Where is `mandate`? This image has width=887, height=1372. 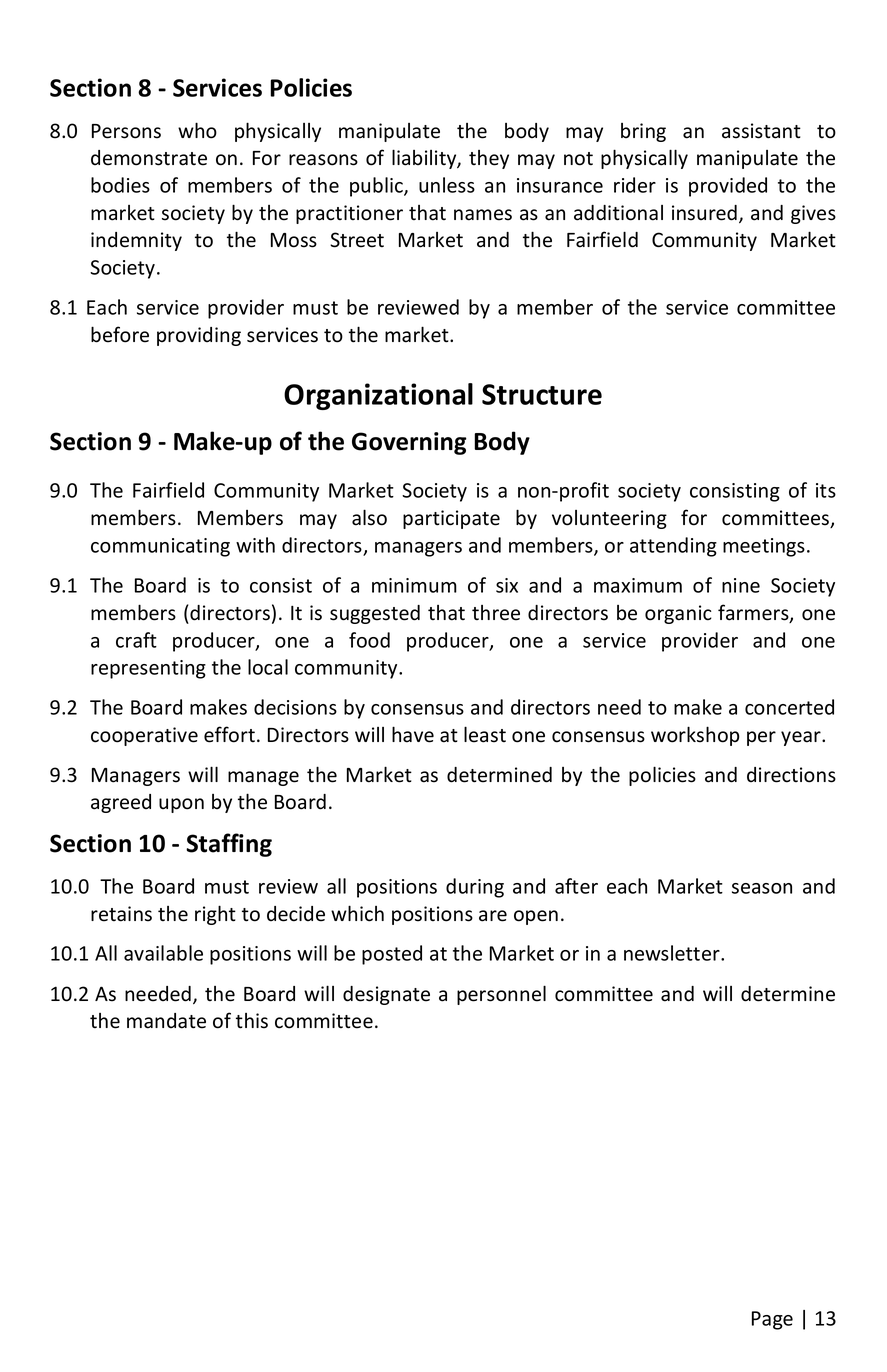 mandate is located at coordinates (166, 1021).
